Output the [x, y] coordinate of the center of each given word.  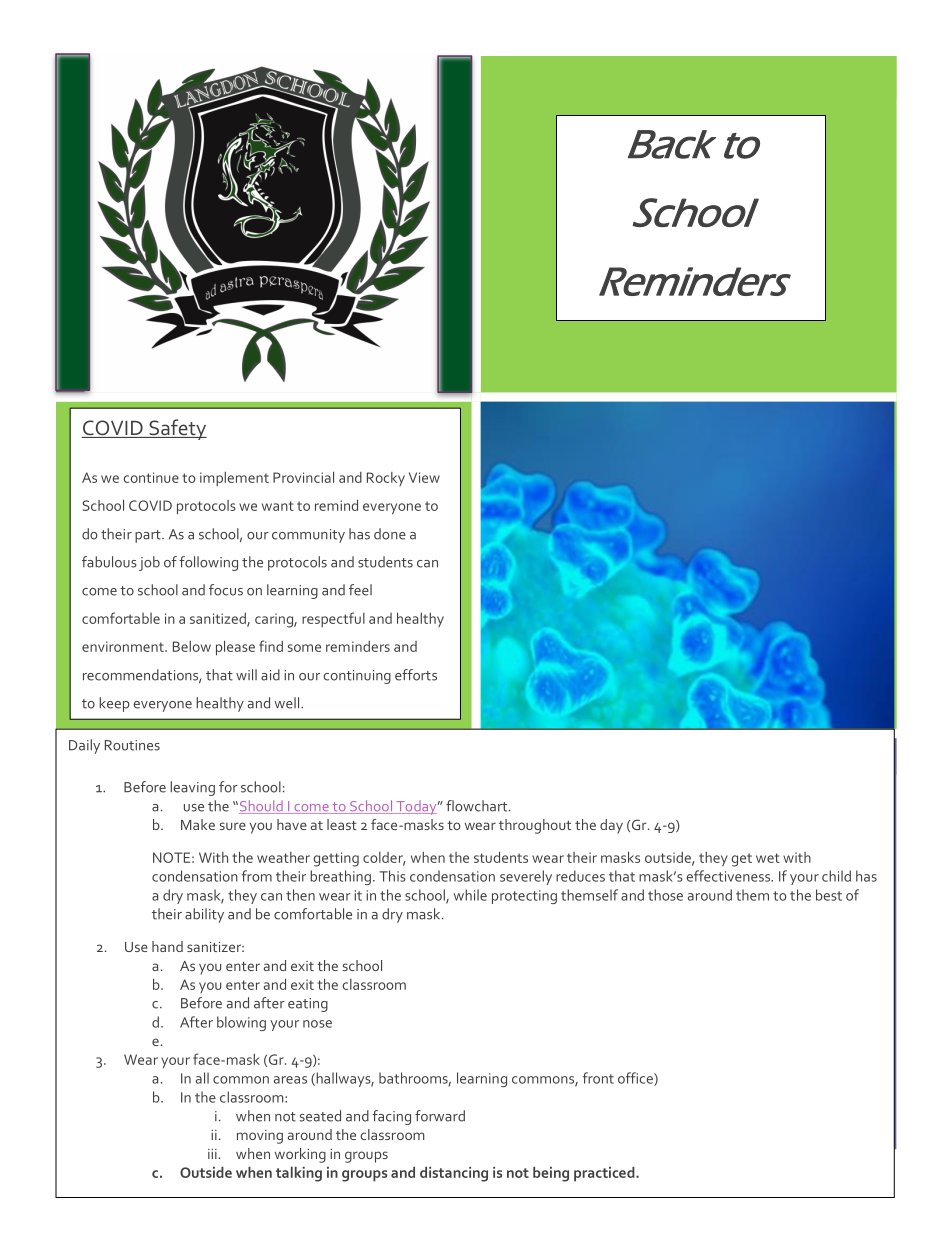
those [665, 895]
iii [212, 1154]
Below [192, 646]
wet [768, 858]
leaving [192, 788]
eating [308, 1005]
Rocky [386, 479]
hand [167, 946]
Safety [177, 429]
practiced [605, 1174]
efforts [416, 675]
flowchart [478, 806]
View [424, 477]
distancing [454, 1174]
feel [360, 590]
